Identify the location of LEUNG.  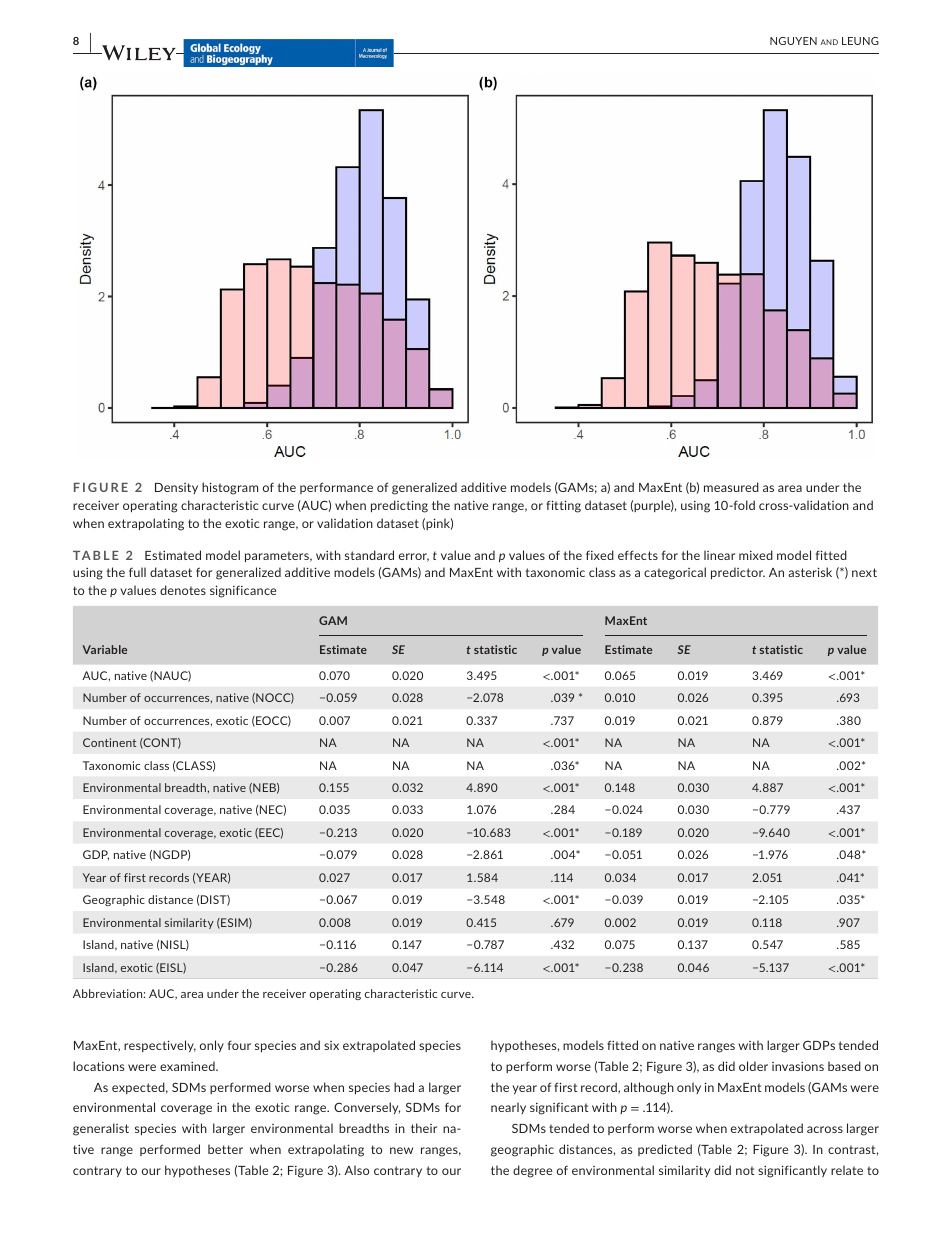
(860, 41).
